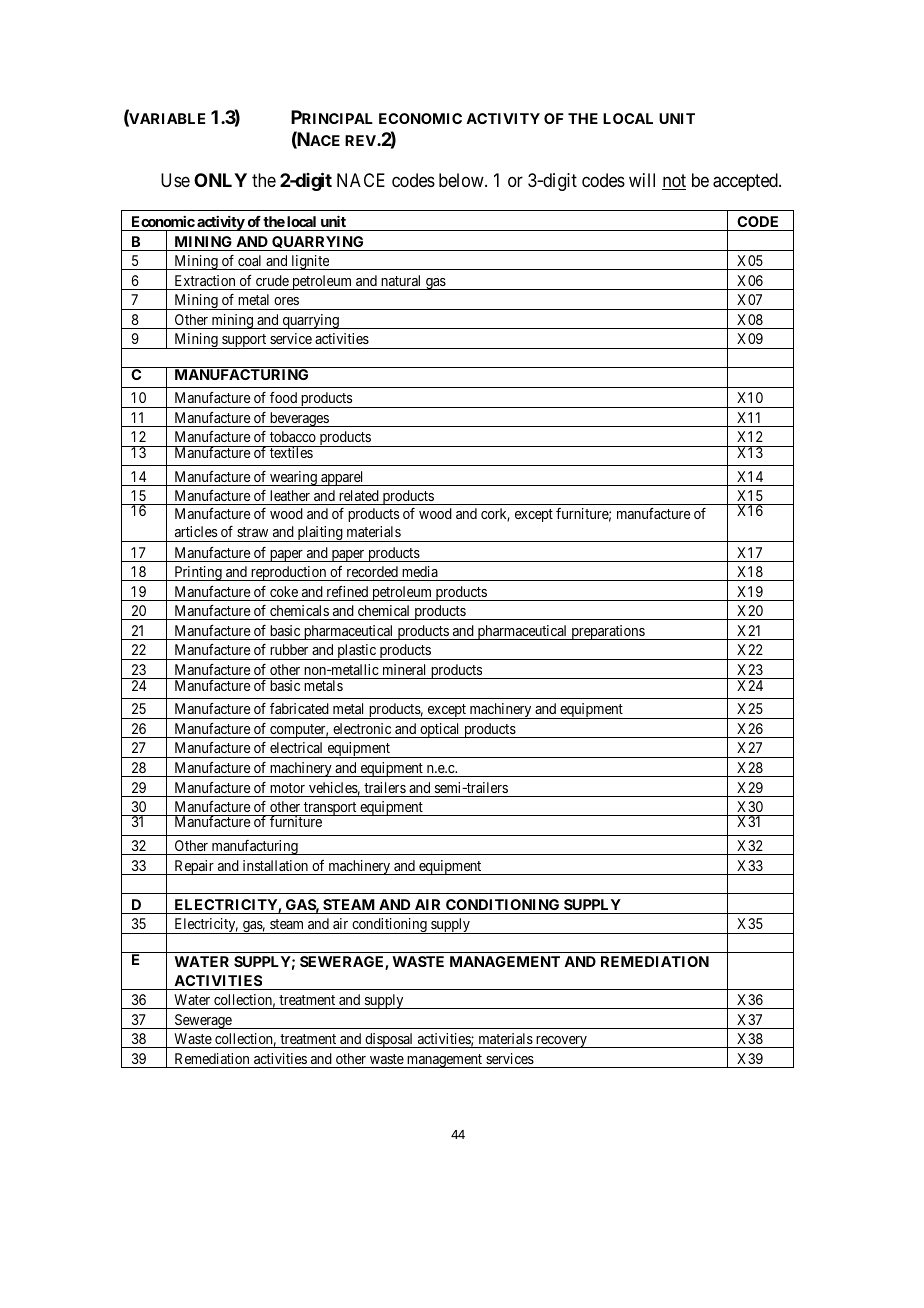 The height and width of the screenshot is (1308, 924). What do you see at coordinates (440, 730) in the screenshot?
I see `optical` at bounding box center [440, 730].
